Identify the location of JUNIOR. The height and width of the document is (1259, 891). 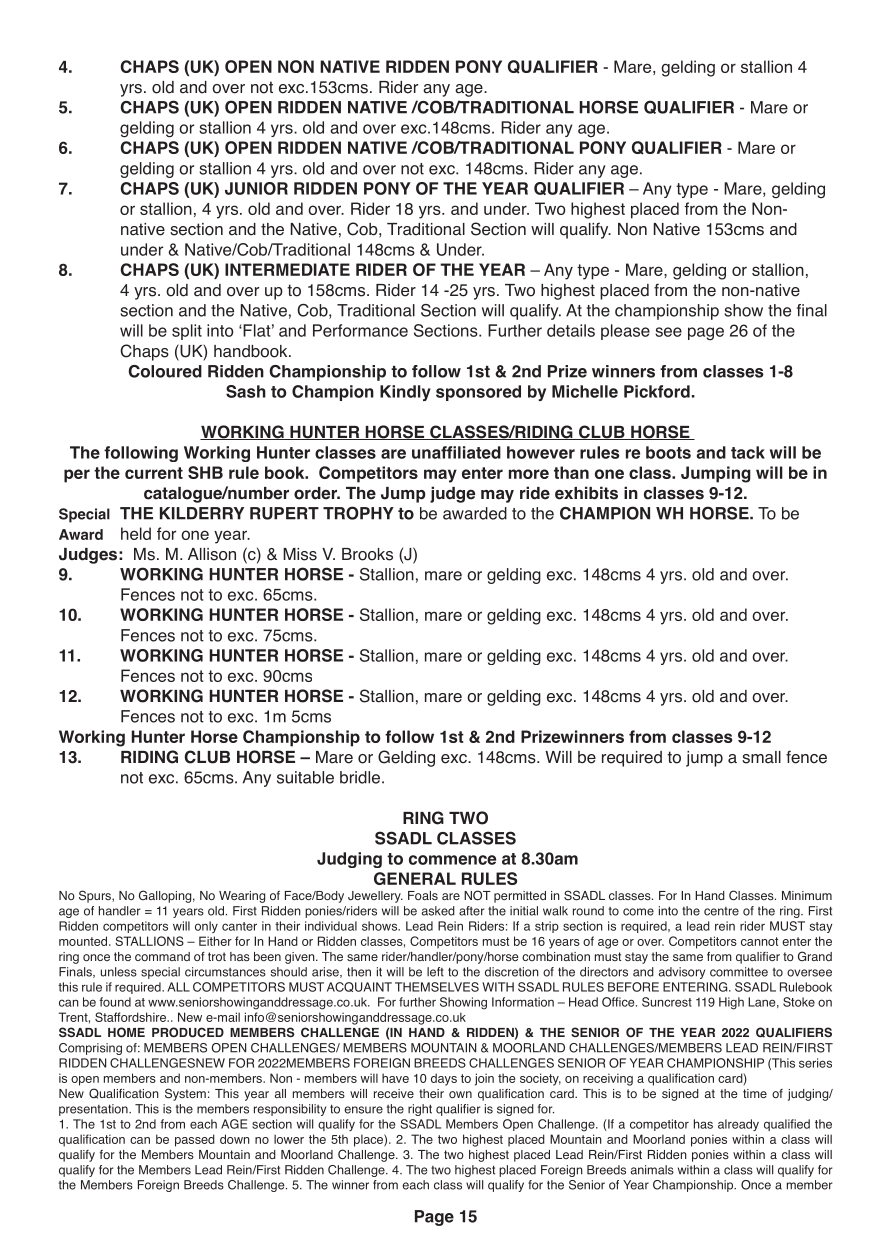
(256, 188).
